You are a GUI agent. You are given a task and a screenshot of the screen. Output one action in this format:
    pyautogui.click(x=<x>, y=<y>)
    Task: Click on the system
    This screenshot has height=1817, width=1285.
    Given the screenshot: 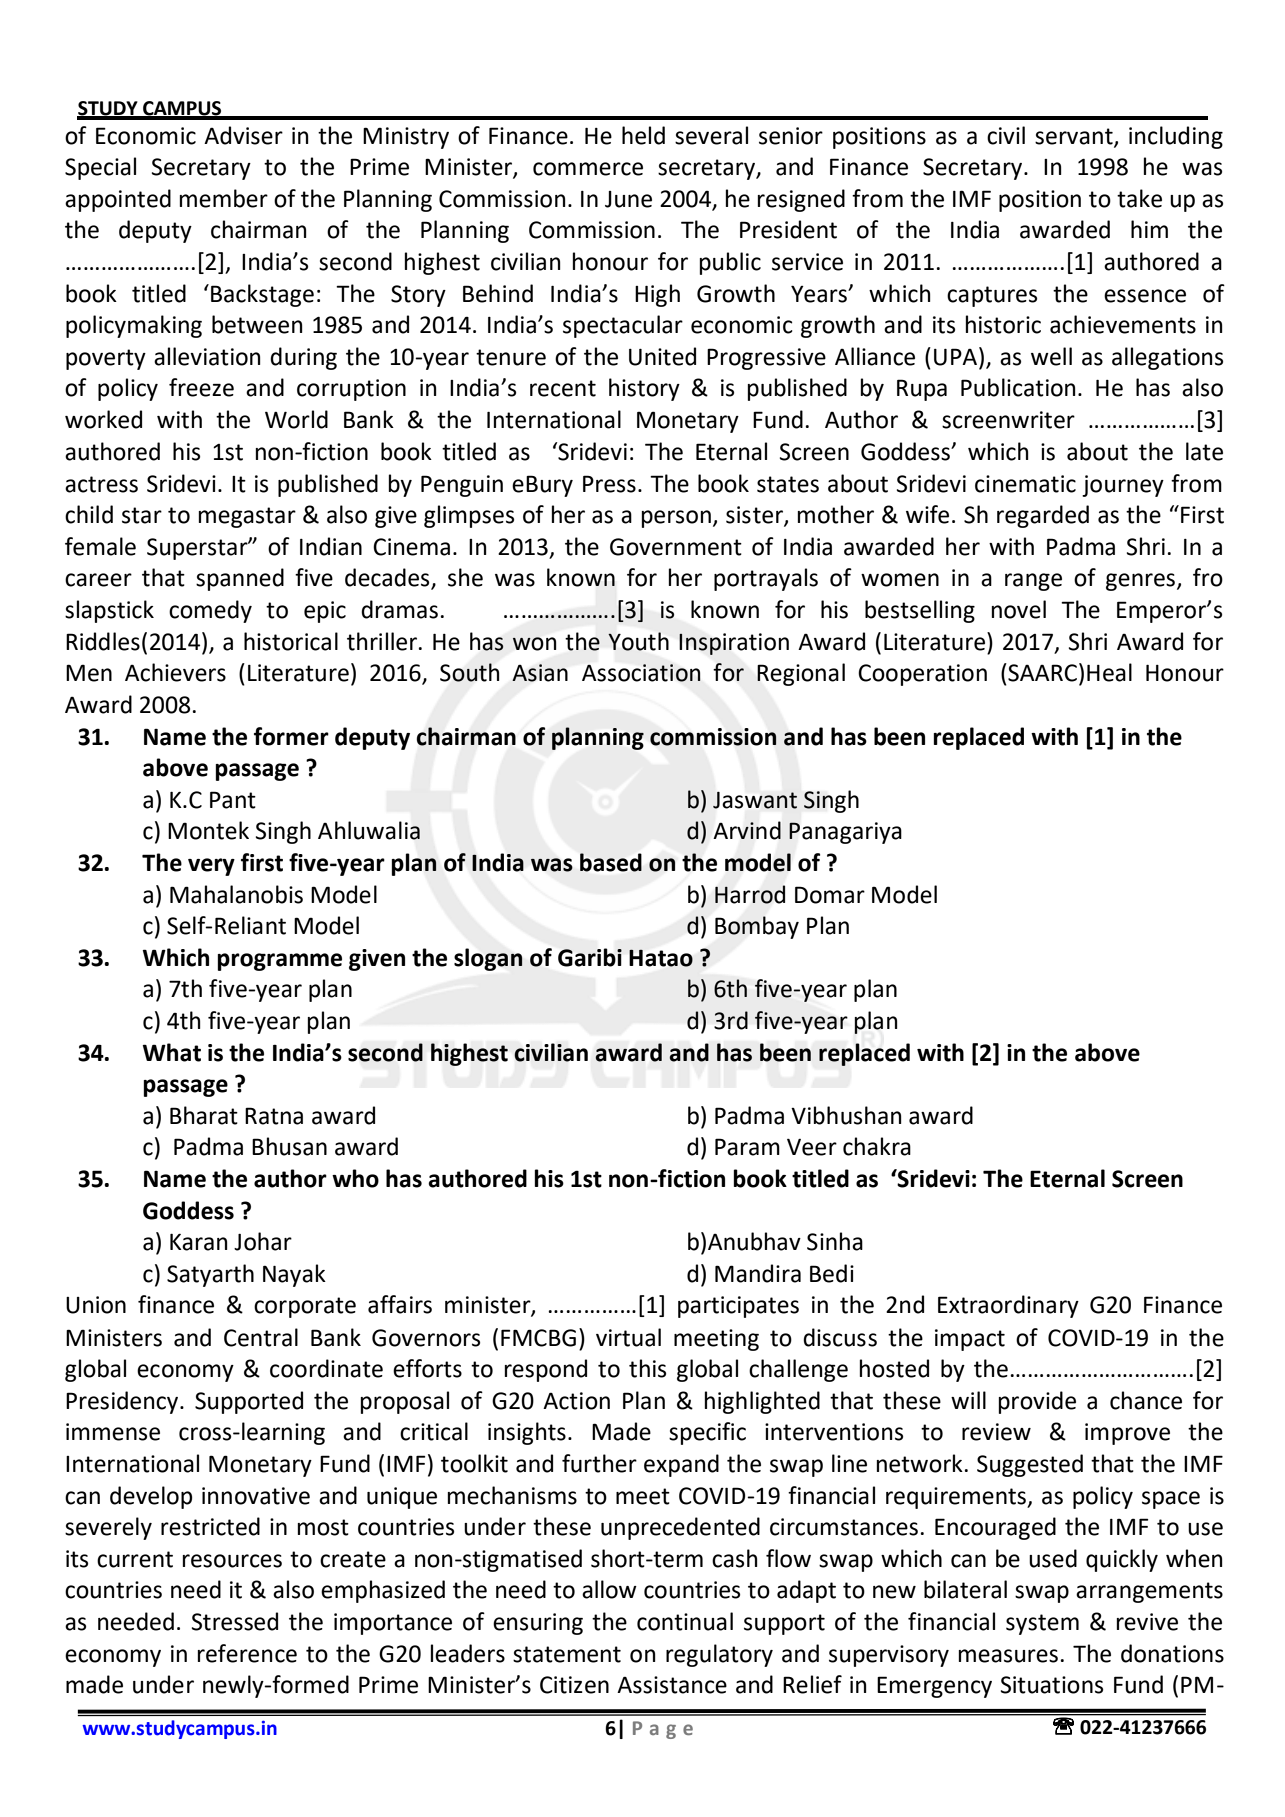 What is the action you would take?
    pyautogui.click(x=1042, y=1624)
